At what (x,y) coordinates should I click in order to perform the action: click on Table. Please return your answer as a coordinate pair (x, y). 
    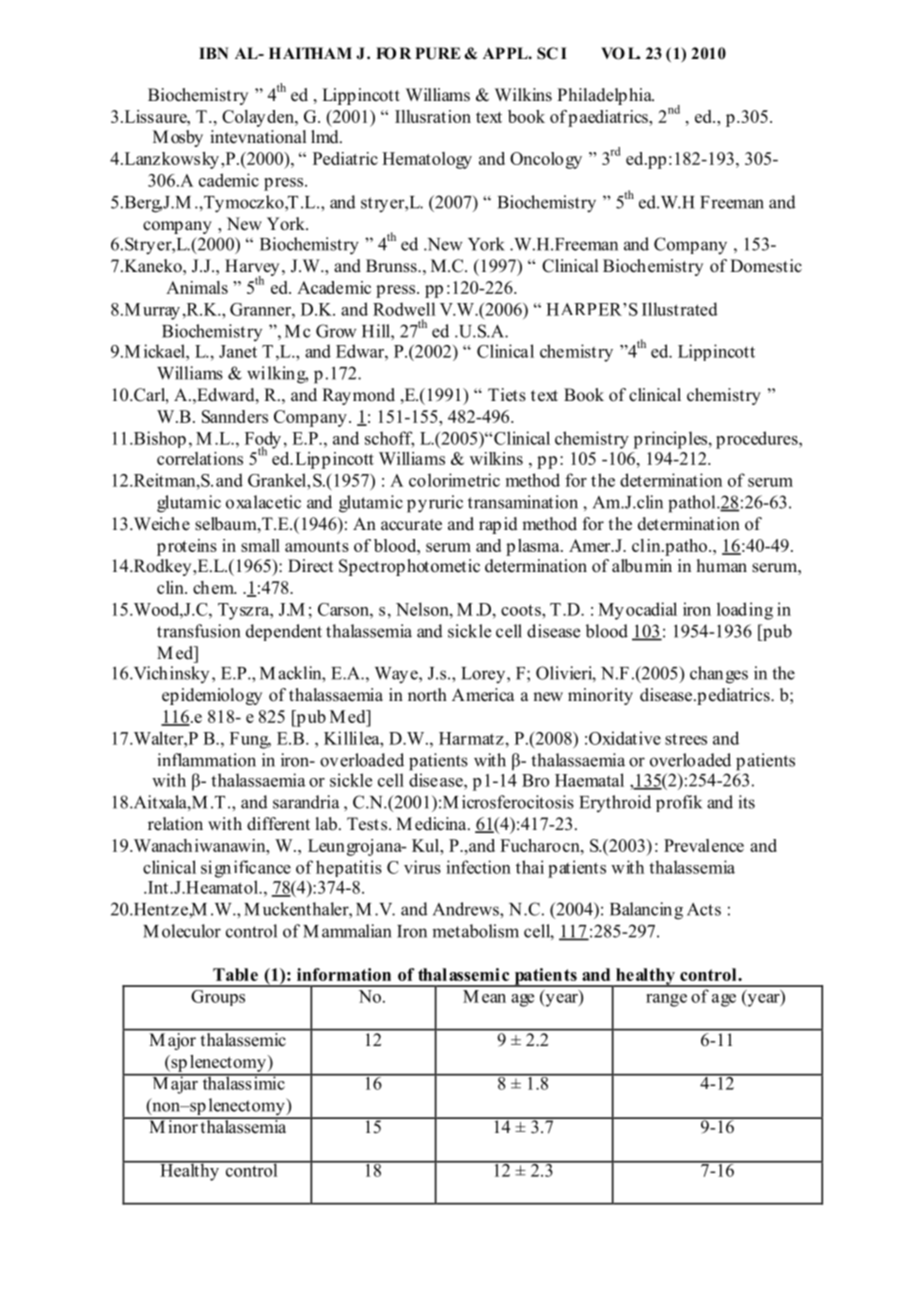
    Looking at the image, I should click on (235, 974).
